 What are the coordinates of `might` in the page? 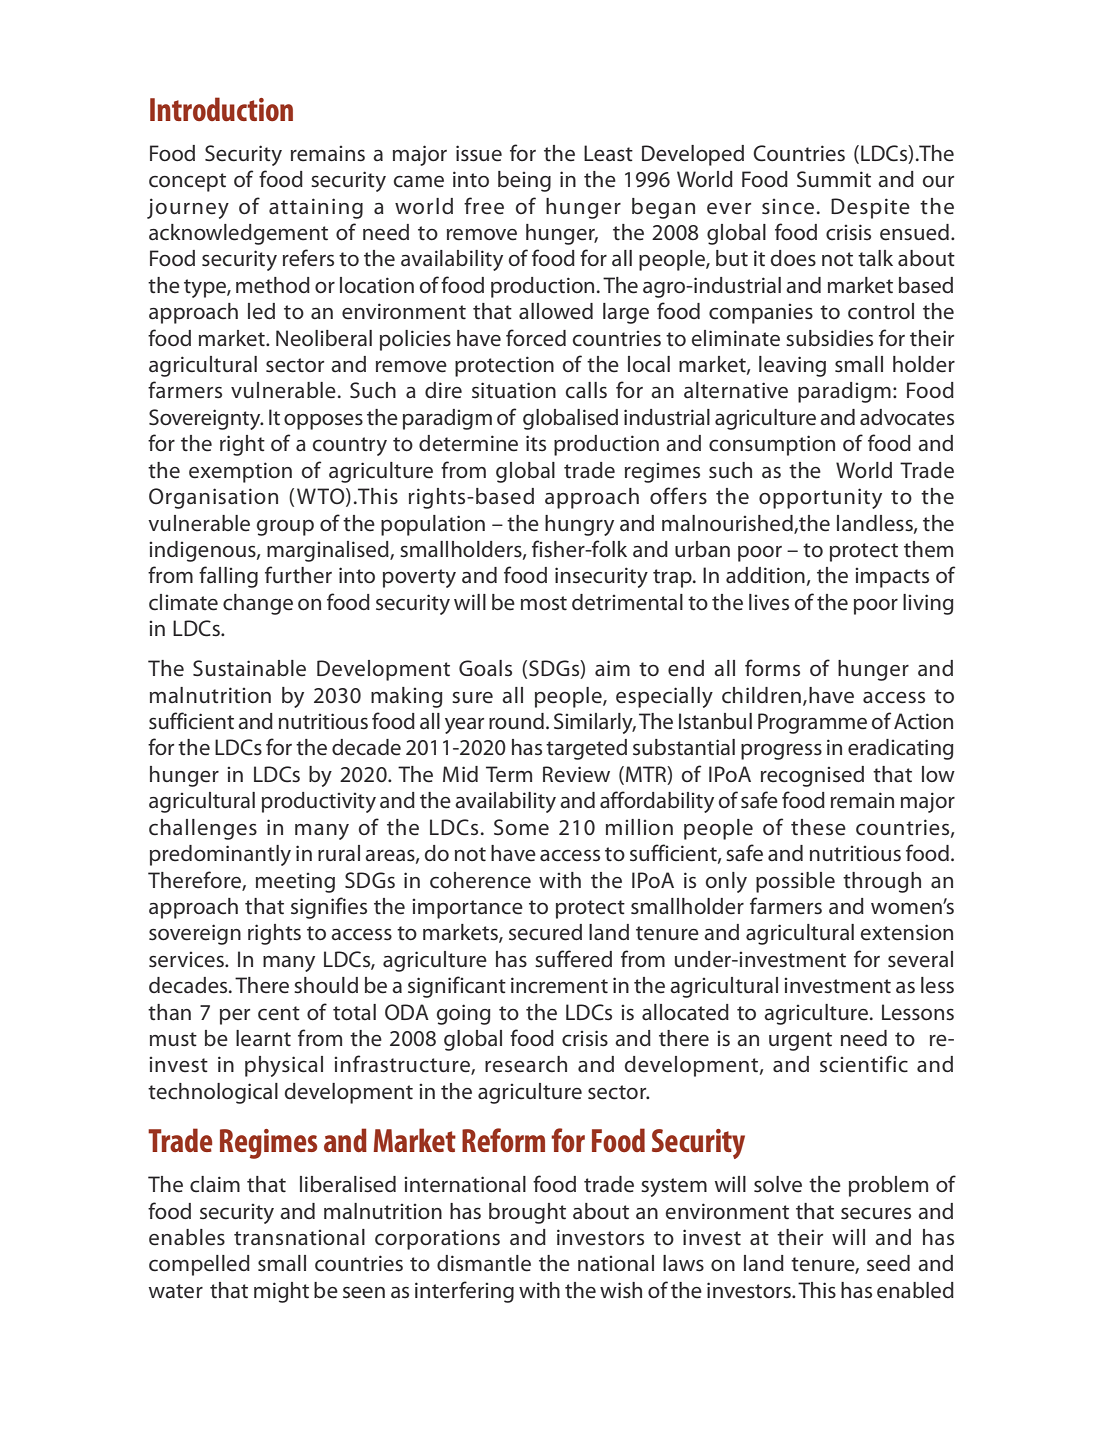 It's located at (281, 1292).
